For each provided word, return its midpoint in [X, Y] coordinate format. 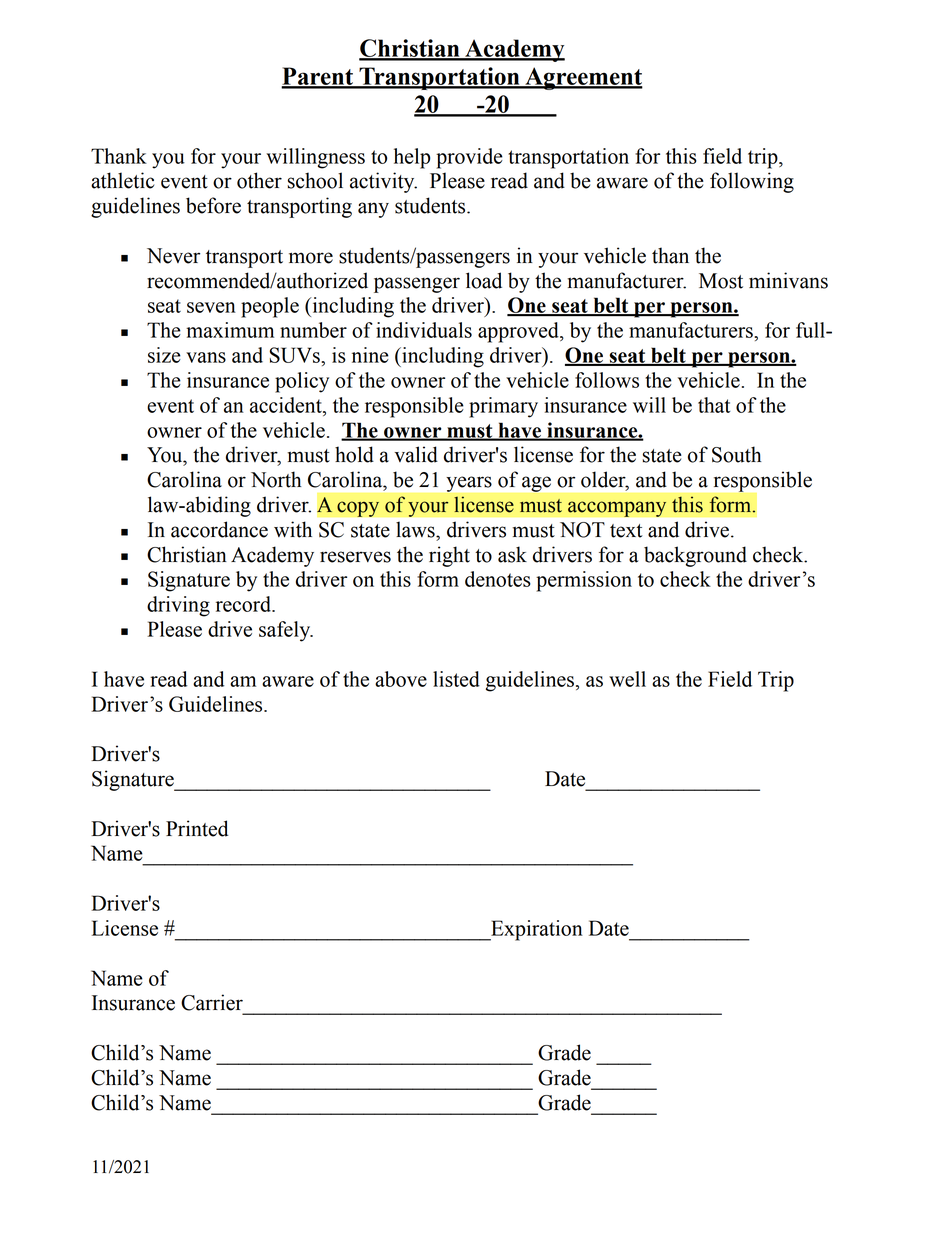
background [695, 556]
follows [607, 380]
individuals [424, 330]
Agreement [583, 78]
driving [178, 606]
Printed [197, 828]
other [259, 180]
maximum [230, 330]
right [449, 556]
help [412, 158]
